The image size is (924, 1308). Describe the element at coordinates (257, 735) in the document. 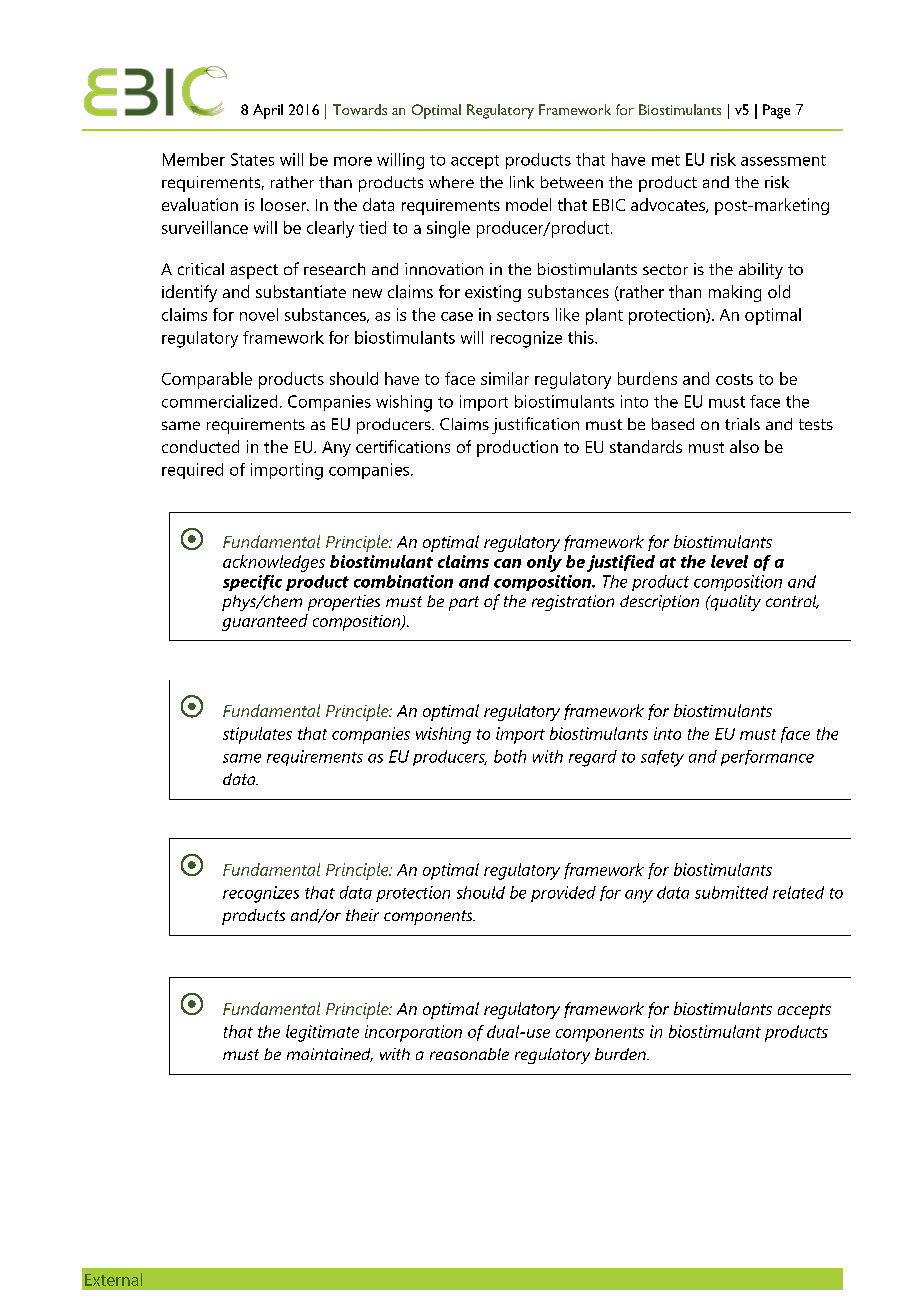

I see `stipulates` at that location.
